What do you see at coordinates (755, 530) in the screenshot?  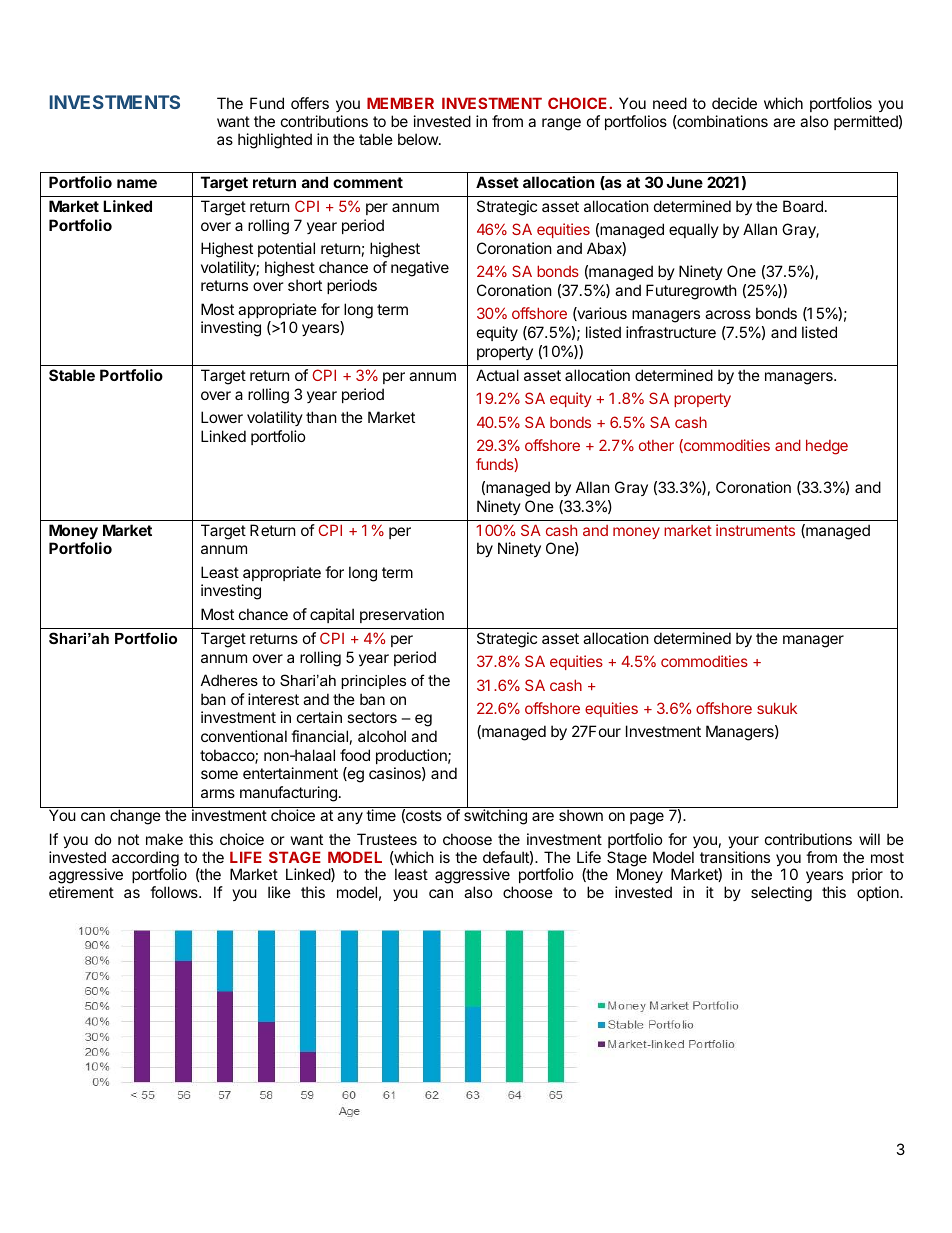 I see `instruments` at bounding box center [755, 530].
